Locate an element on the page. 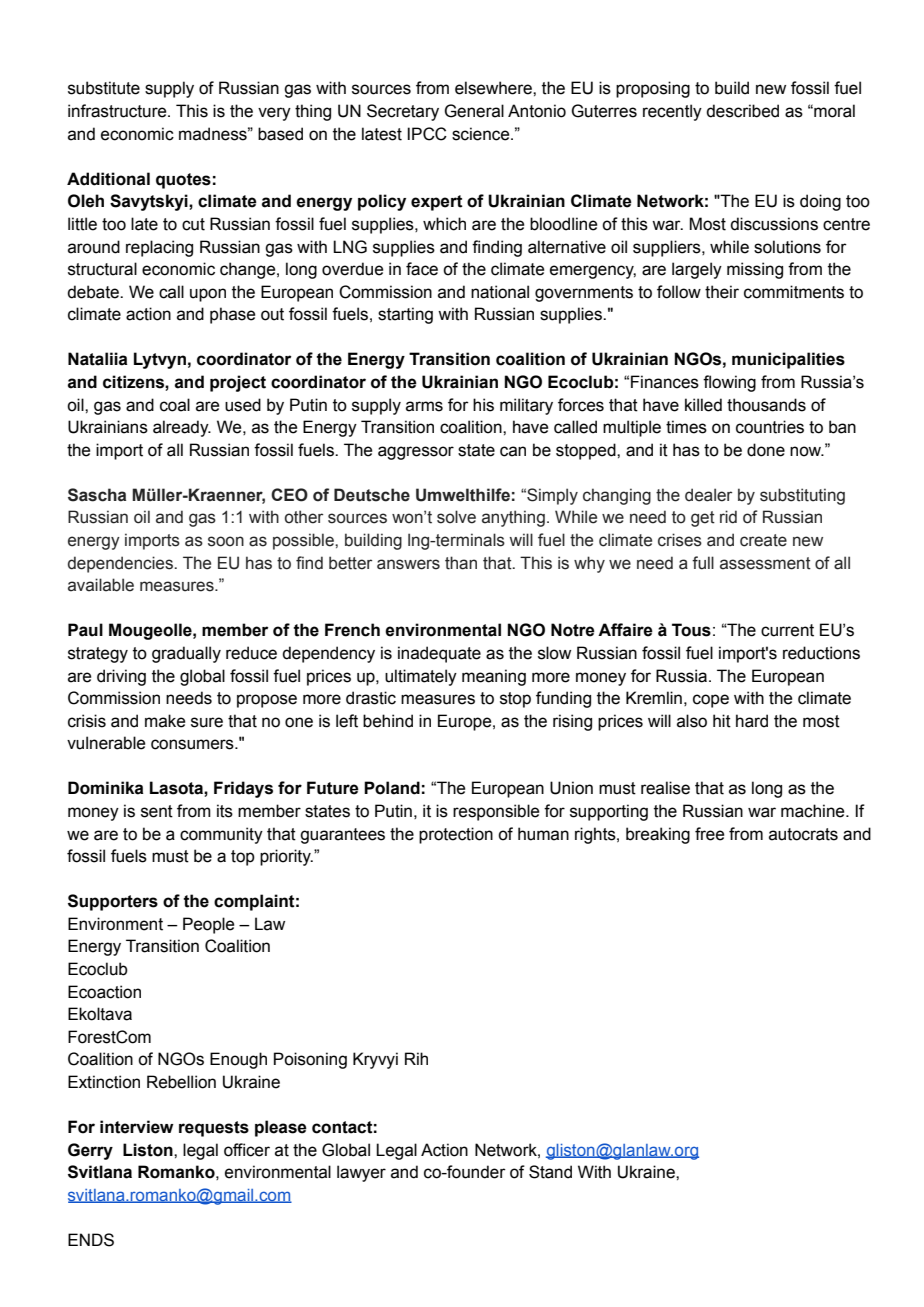 The height and width of the image is (1307, 924). hard is located at coordinates (752, 721).
